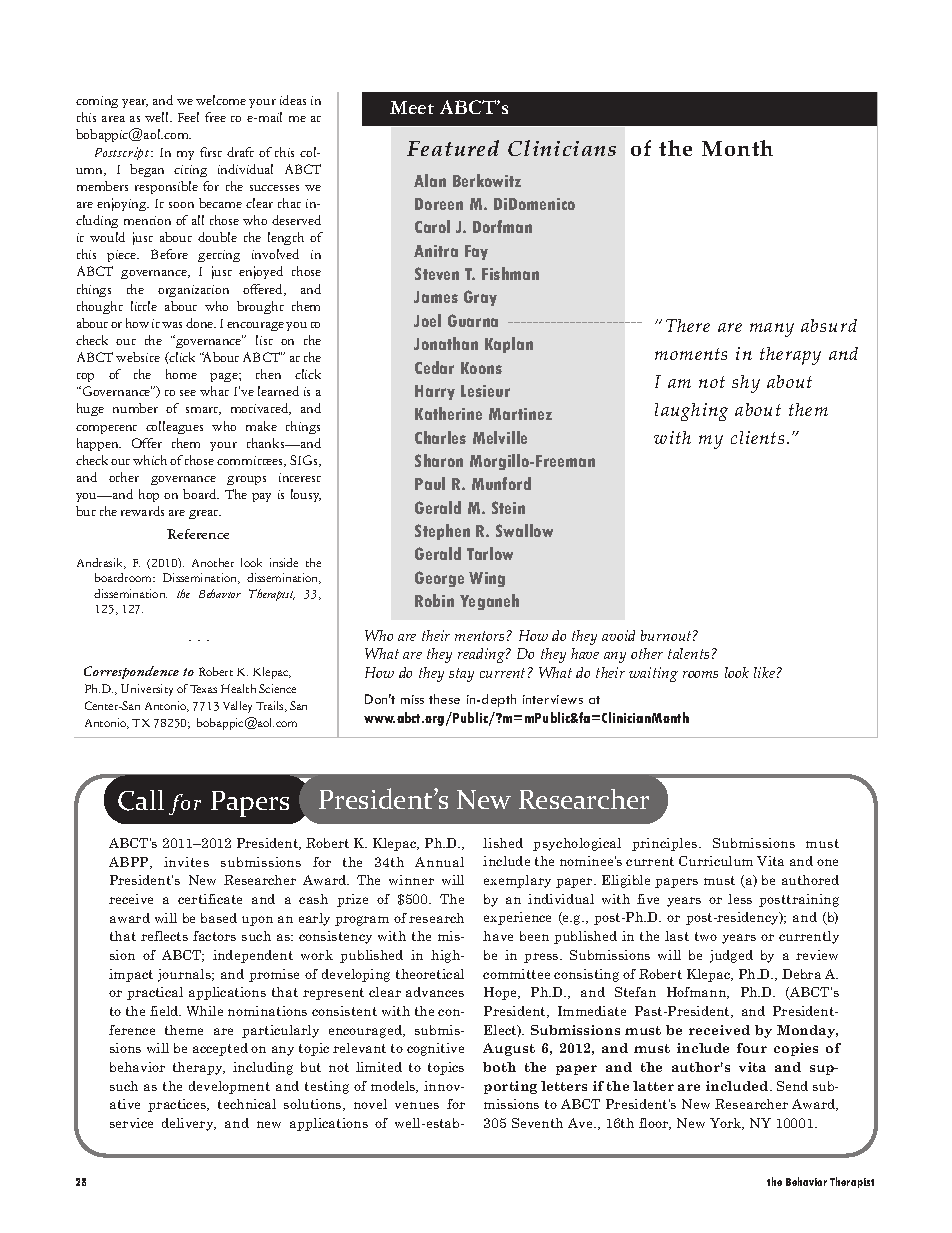 The height and width of the screenshot is (1233, 952). I want to click on Robin, so click(434, 600).
